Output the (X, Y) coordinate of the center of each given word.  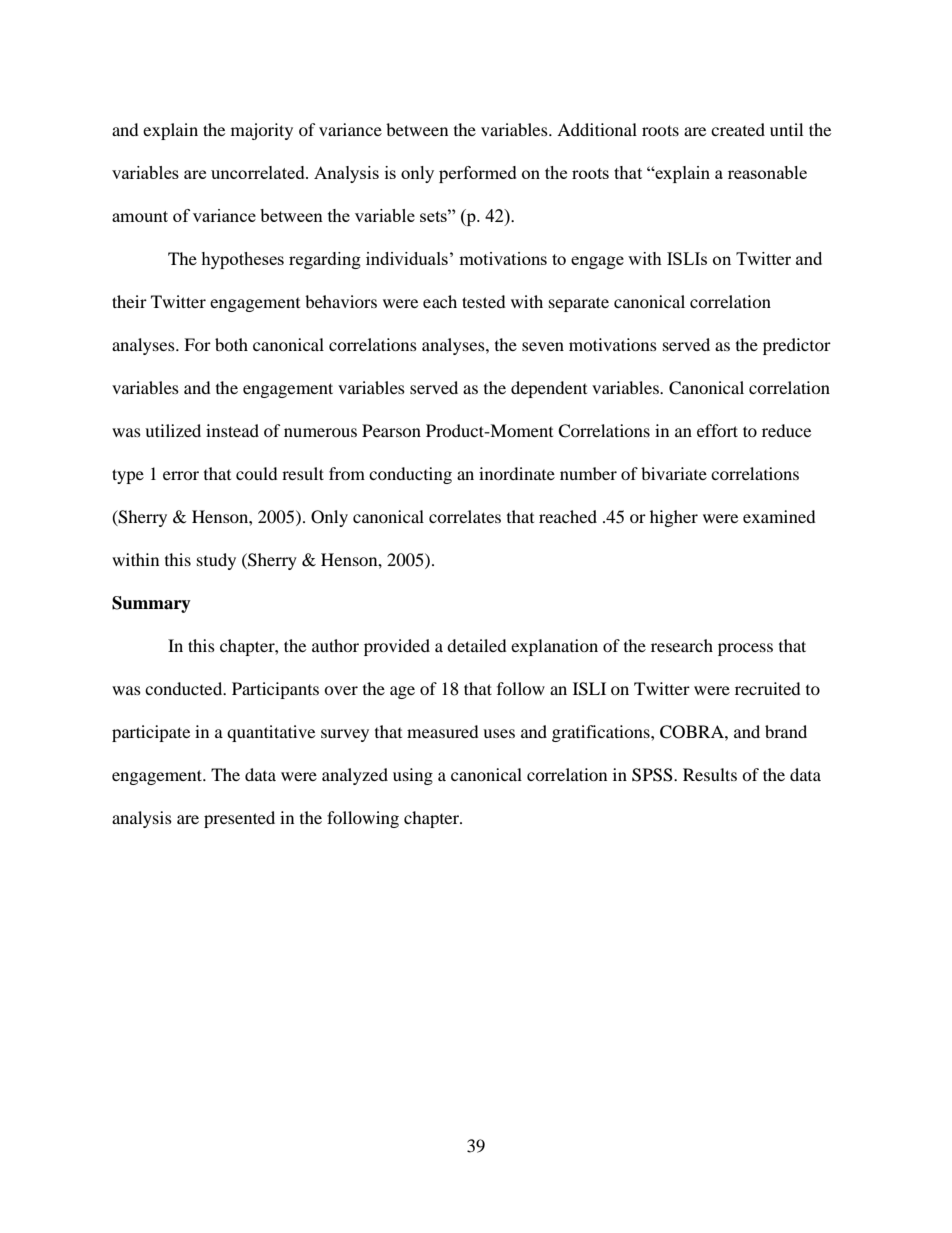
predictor (797, 346)
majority (262, 131)
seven (543, 346)
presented (239, 819)
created (738, 129)
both (231, 344)
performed (478, 174)
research (682, 645)
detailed (477, 645)
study (216, 561)
